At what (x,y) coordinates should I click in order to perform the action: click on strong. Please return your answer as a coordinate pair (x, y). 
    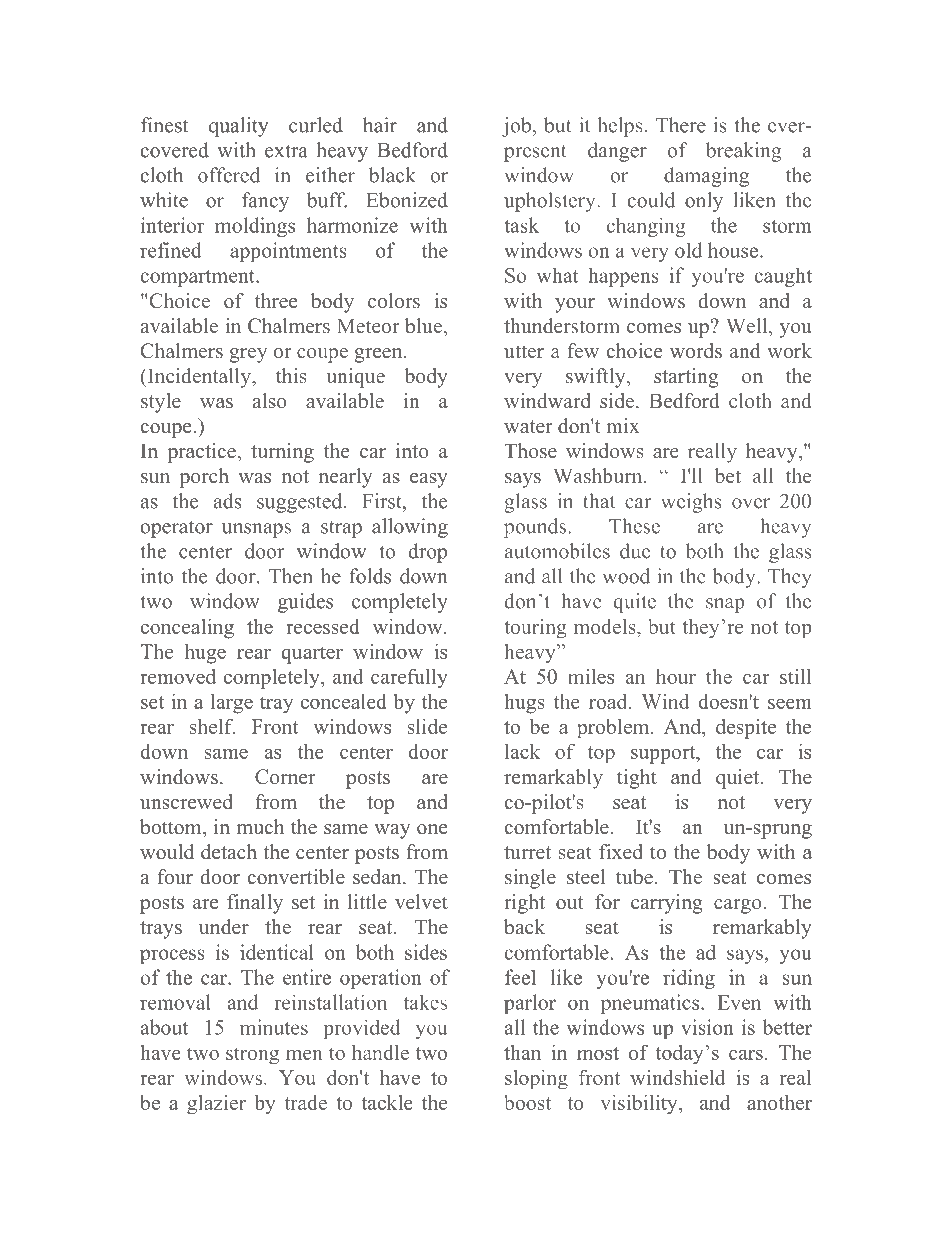
    Looking at the image, I should click on (252, 1056).
